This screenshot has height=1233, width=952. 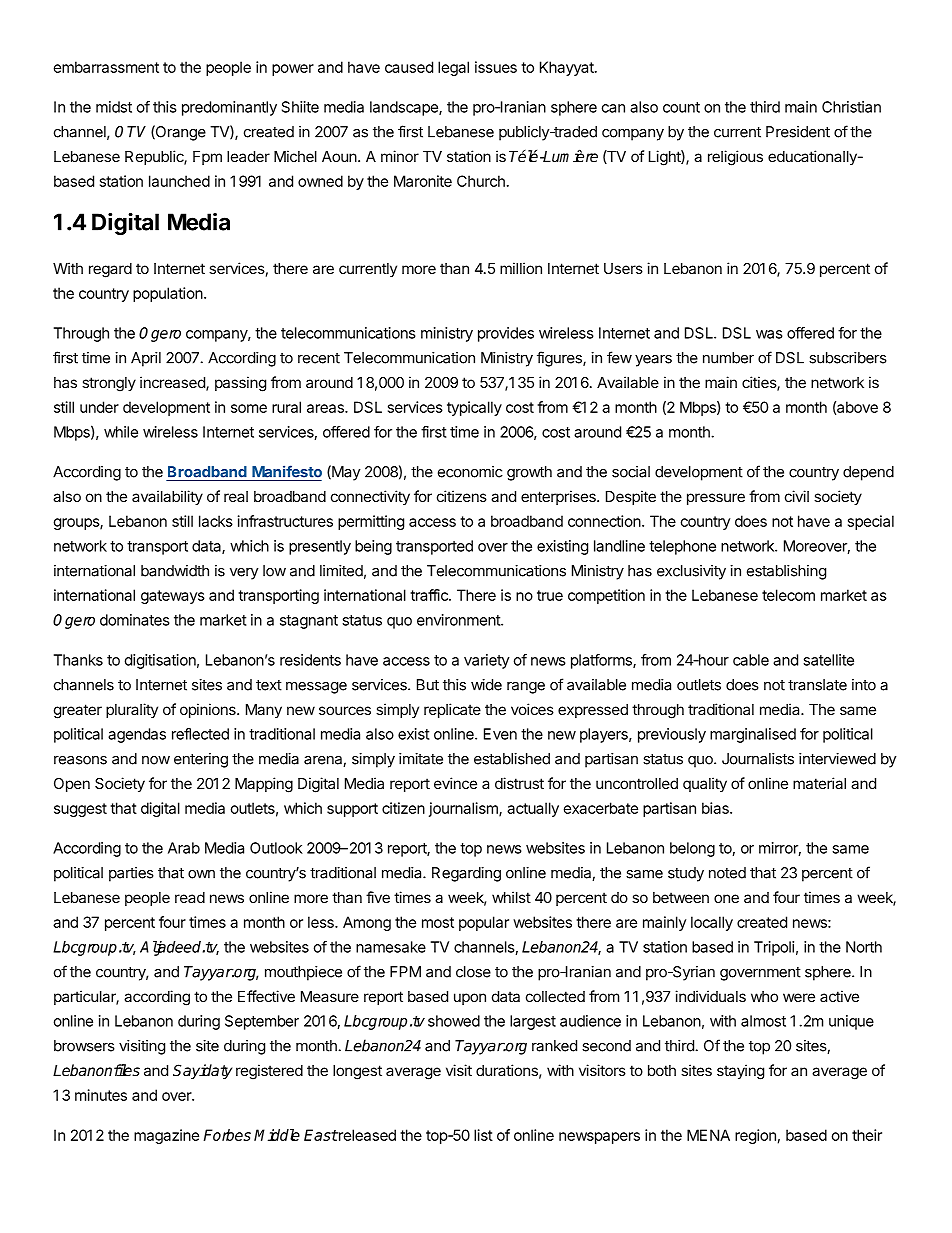 I want to click on gateways, so click(x=173, y=597).
